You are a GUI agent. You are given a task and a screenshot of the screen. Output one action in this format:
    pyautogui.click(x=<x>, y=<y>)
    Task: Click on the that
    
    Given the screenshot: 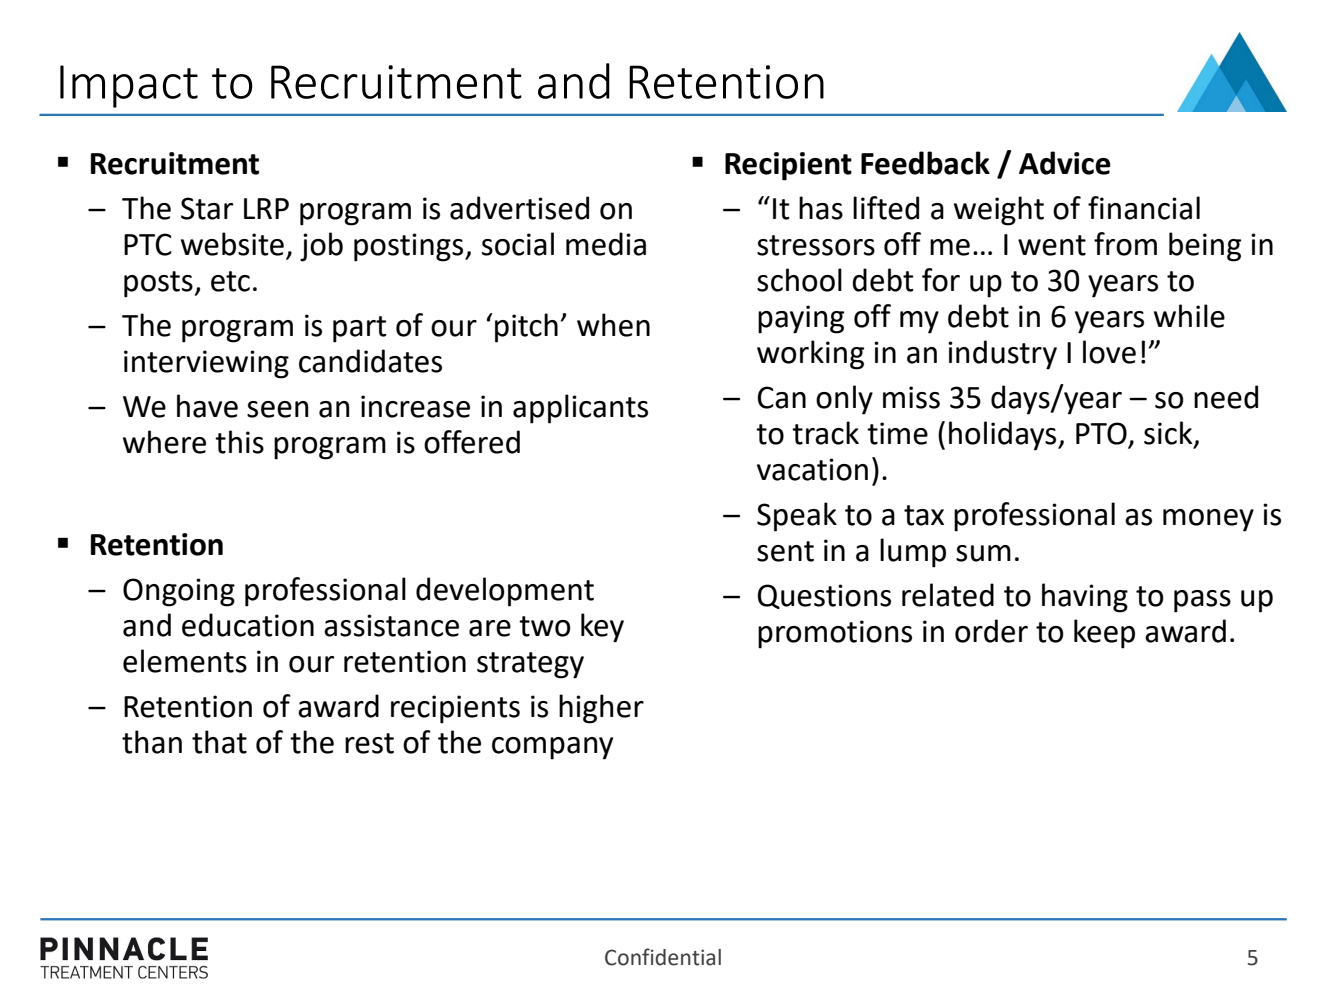 What is the action you would take?
    pyautogui.click(x=219, y=742)
